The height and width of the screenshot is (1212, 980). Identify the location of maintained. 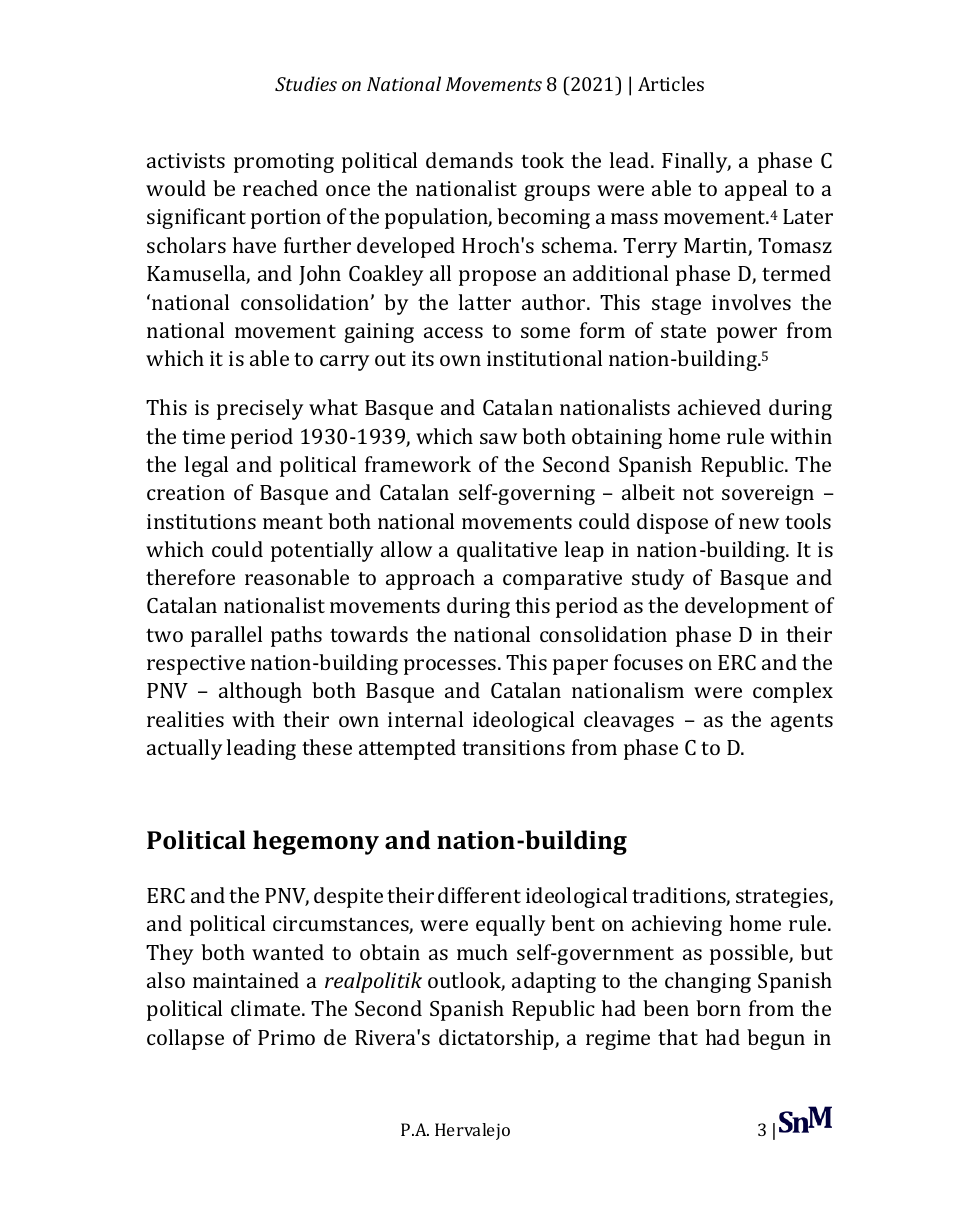
(246, 980).
